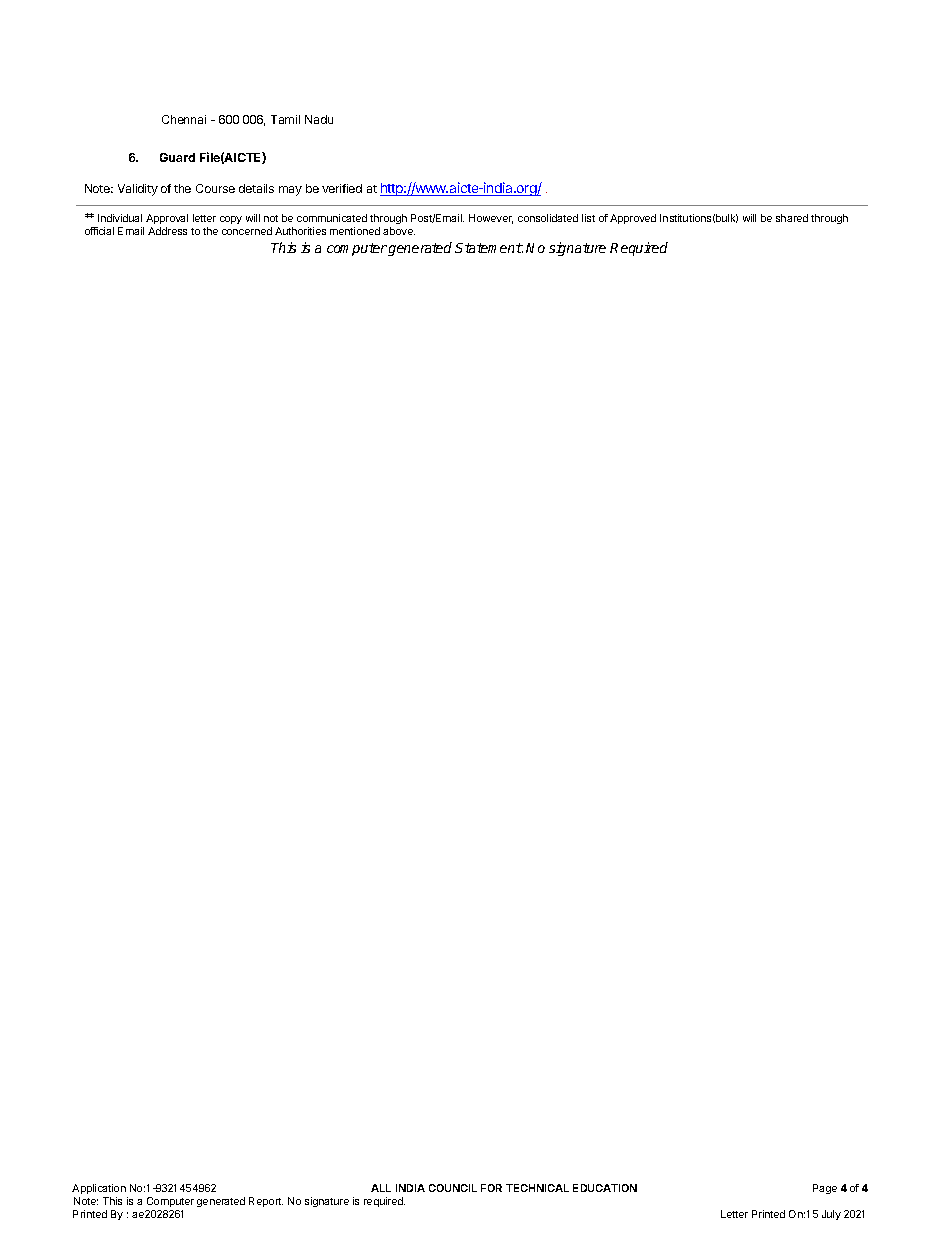 This image has width=952, height=1233. Describe the element at coordinates (177, 157) in the image. I see `Guard` at that location.
